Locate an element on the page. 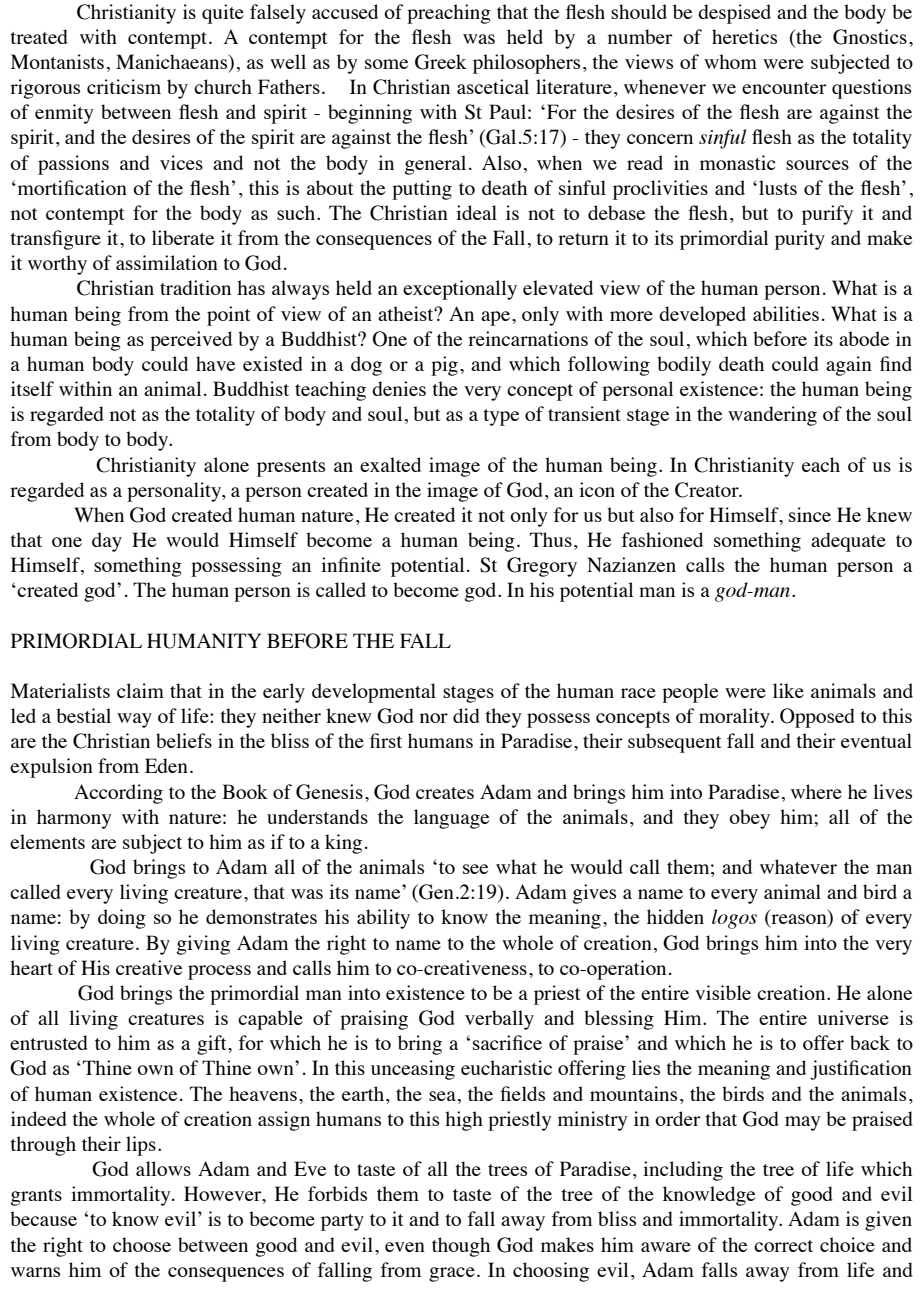  type is located at coordinates (501, 417).
